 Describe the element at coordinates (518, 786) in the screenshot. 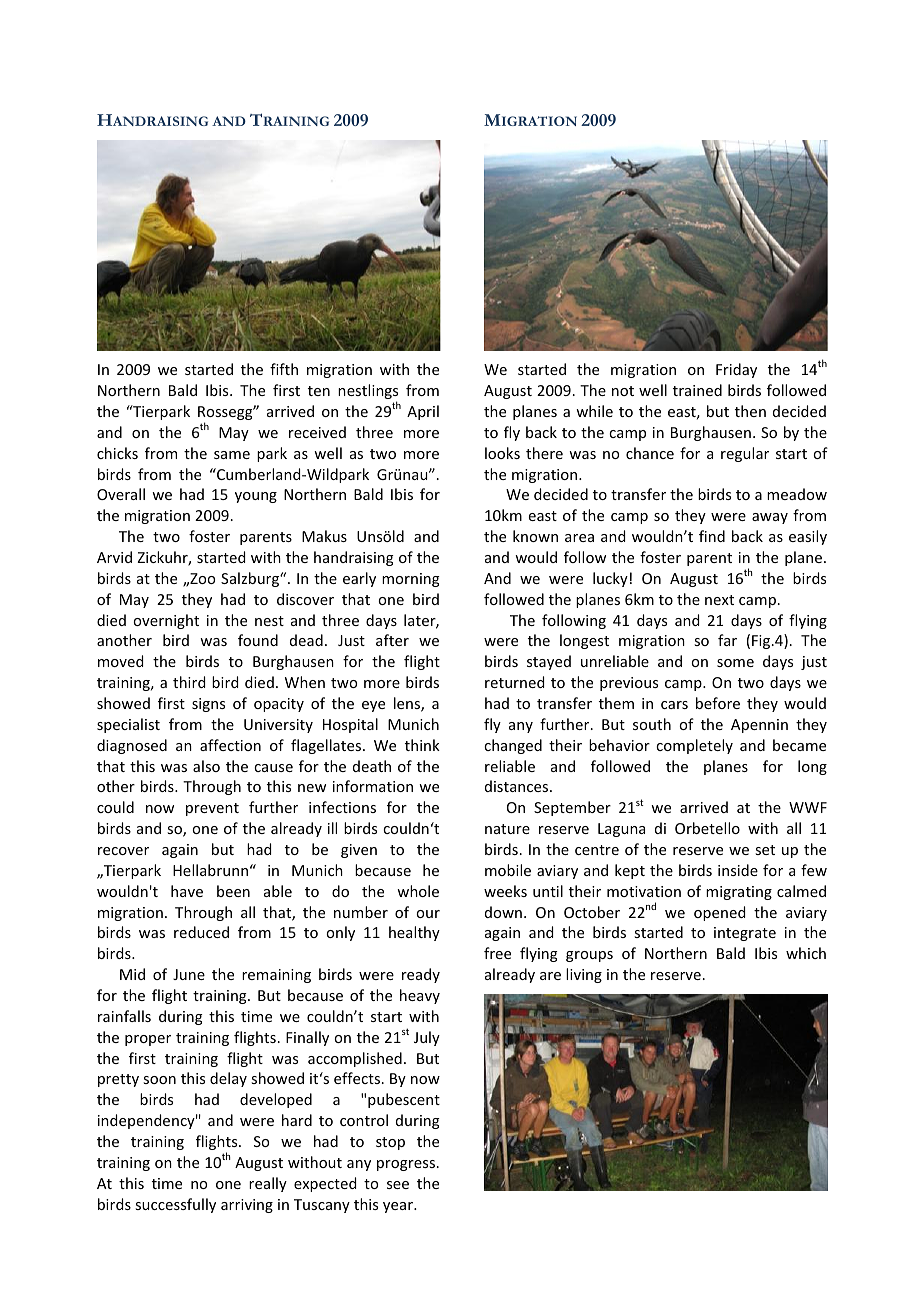

I see `distances` at that location.
